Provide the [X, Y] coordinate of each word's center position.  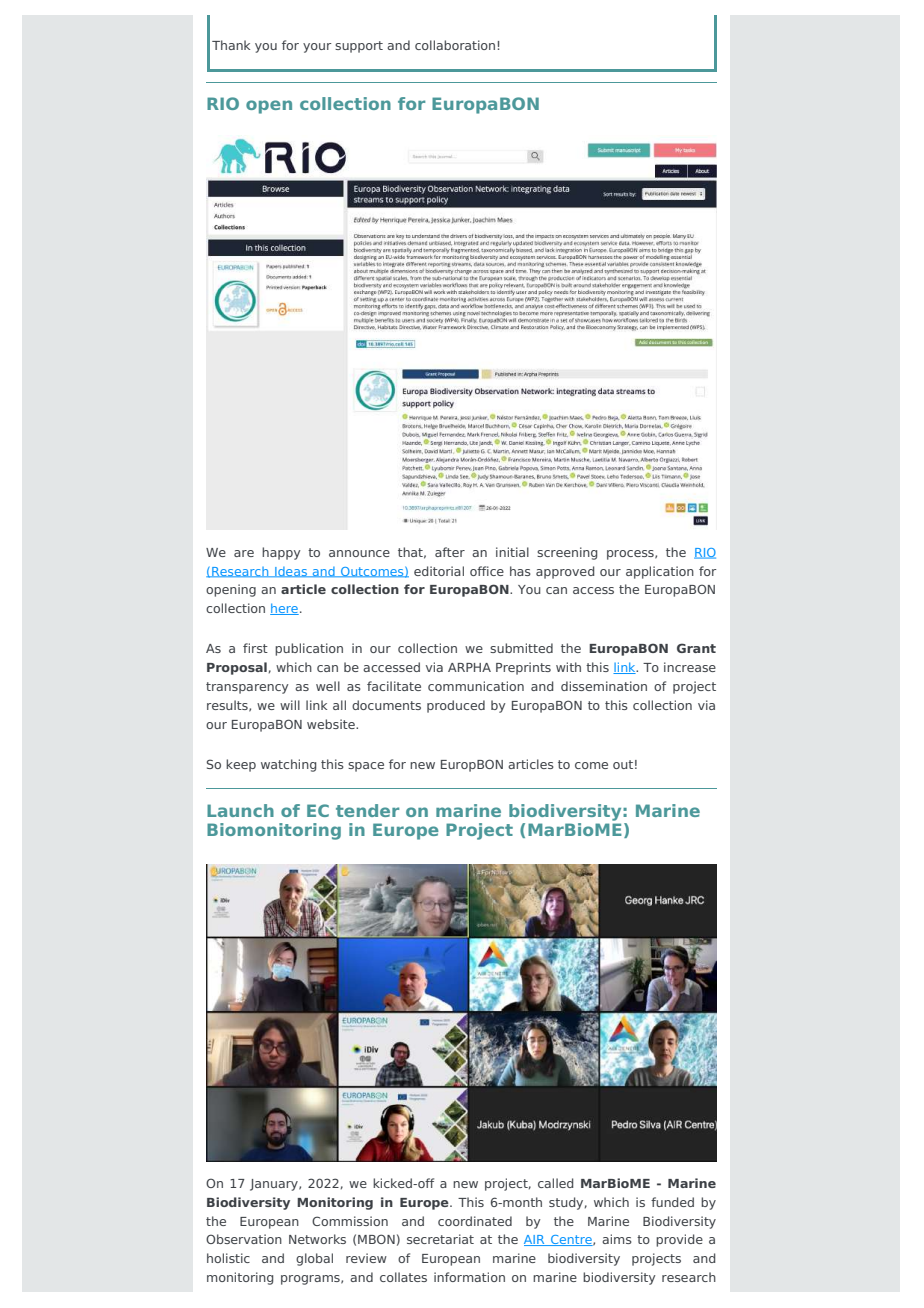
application [660, 572]
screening [567, 553]
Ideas [291, 572]
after [450, 552]
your [317, 48]
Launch [240, 810]
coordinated [475, 1221]
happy [281, 553]
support [359, 47]
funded [672, 1202]
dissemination [604, 686]
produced [456, 706]
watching [288, 765]
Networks [317, 1239]
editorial [439, 571]
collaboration [455, 45]
